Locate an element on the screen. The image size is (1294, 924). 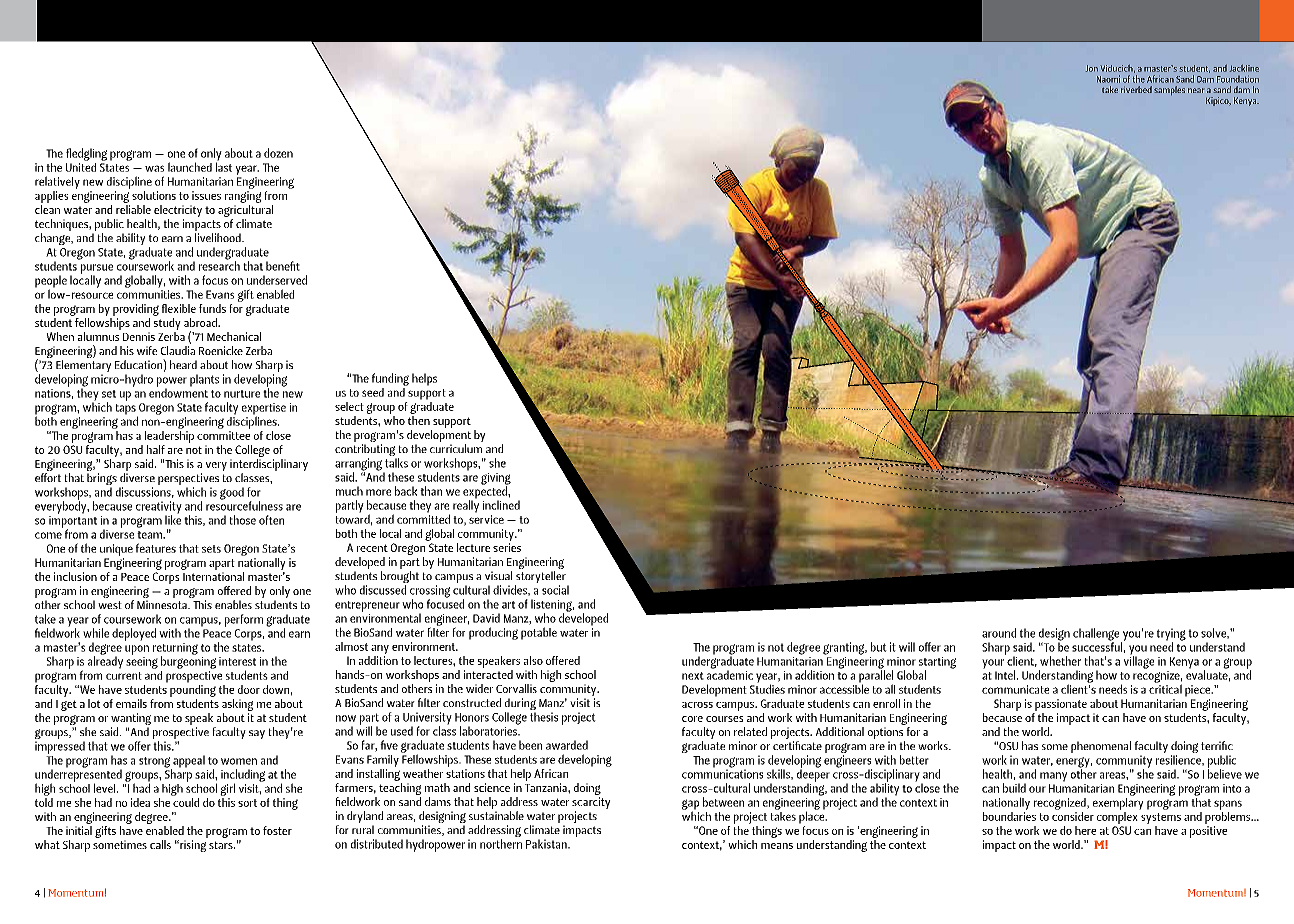
abroad is located at coordinates (201, 322).
